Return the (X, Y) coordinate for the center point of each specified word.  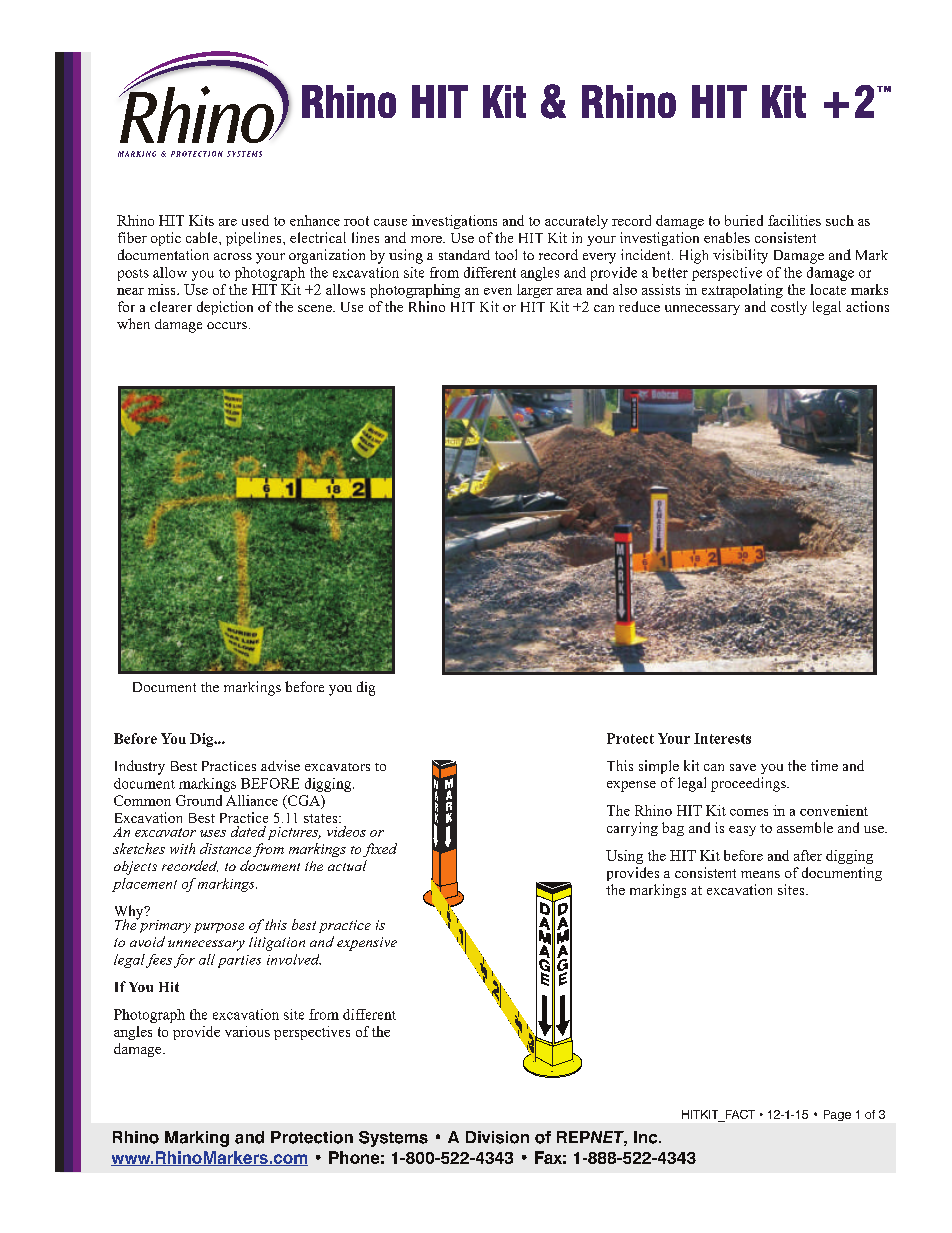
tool (506, 254)
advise (280, 765)
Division (497, 1137)
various (247, 1031)
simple (659, 767)
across (233, 256)
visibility (740, 256)
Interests (722, 738)
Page (837, 1115)
